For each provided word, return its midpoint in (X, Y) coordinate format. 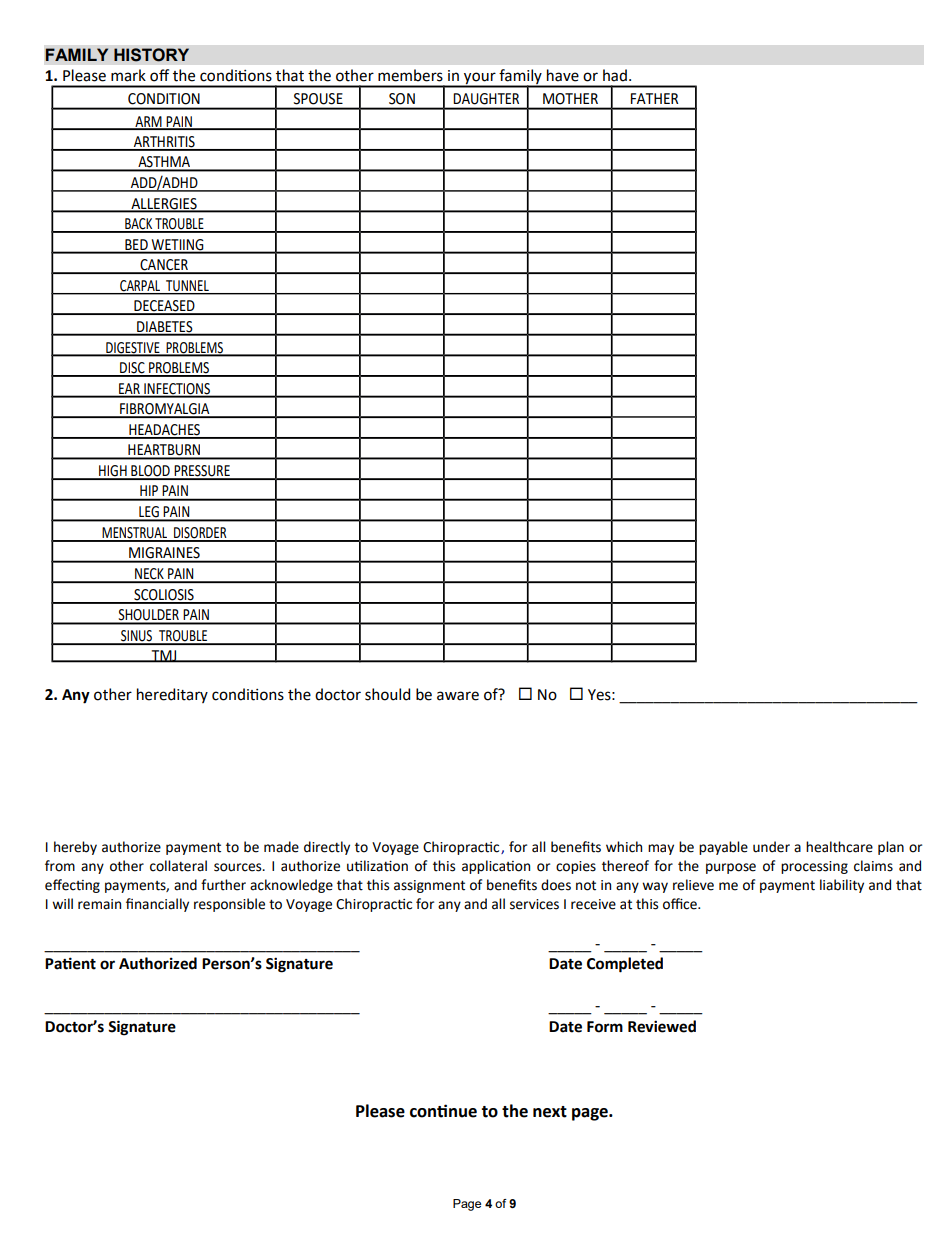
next (550, 1112)
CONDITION (164, 98)
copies (576, 867)
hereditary (172, 695)
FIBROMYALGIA (165, 410)
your (480, 79)
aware (458, 696)
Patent (70, 963)
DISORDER (200, 534)
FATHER (654, 98)
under (771, 847)
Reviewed (662, 1026)
